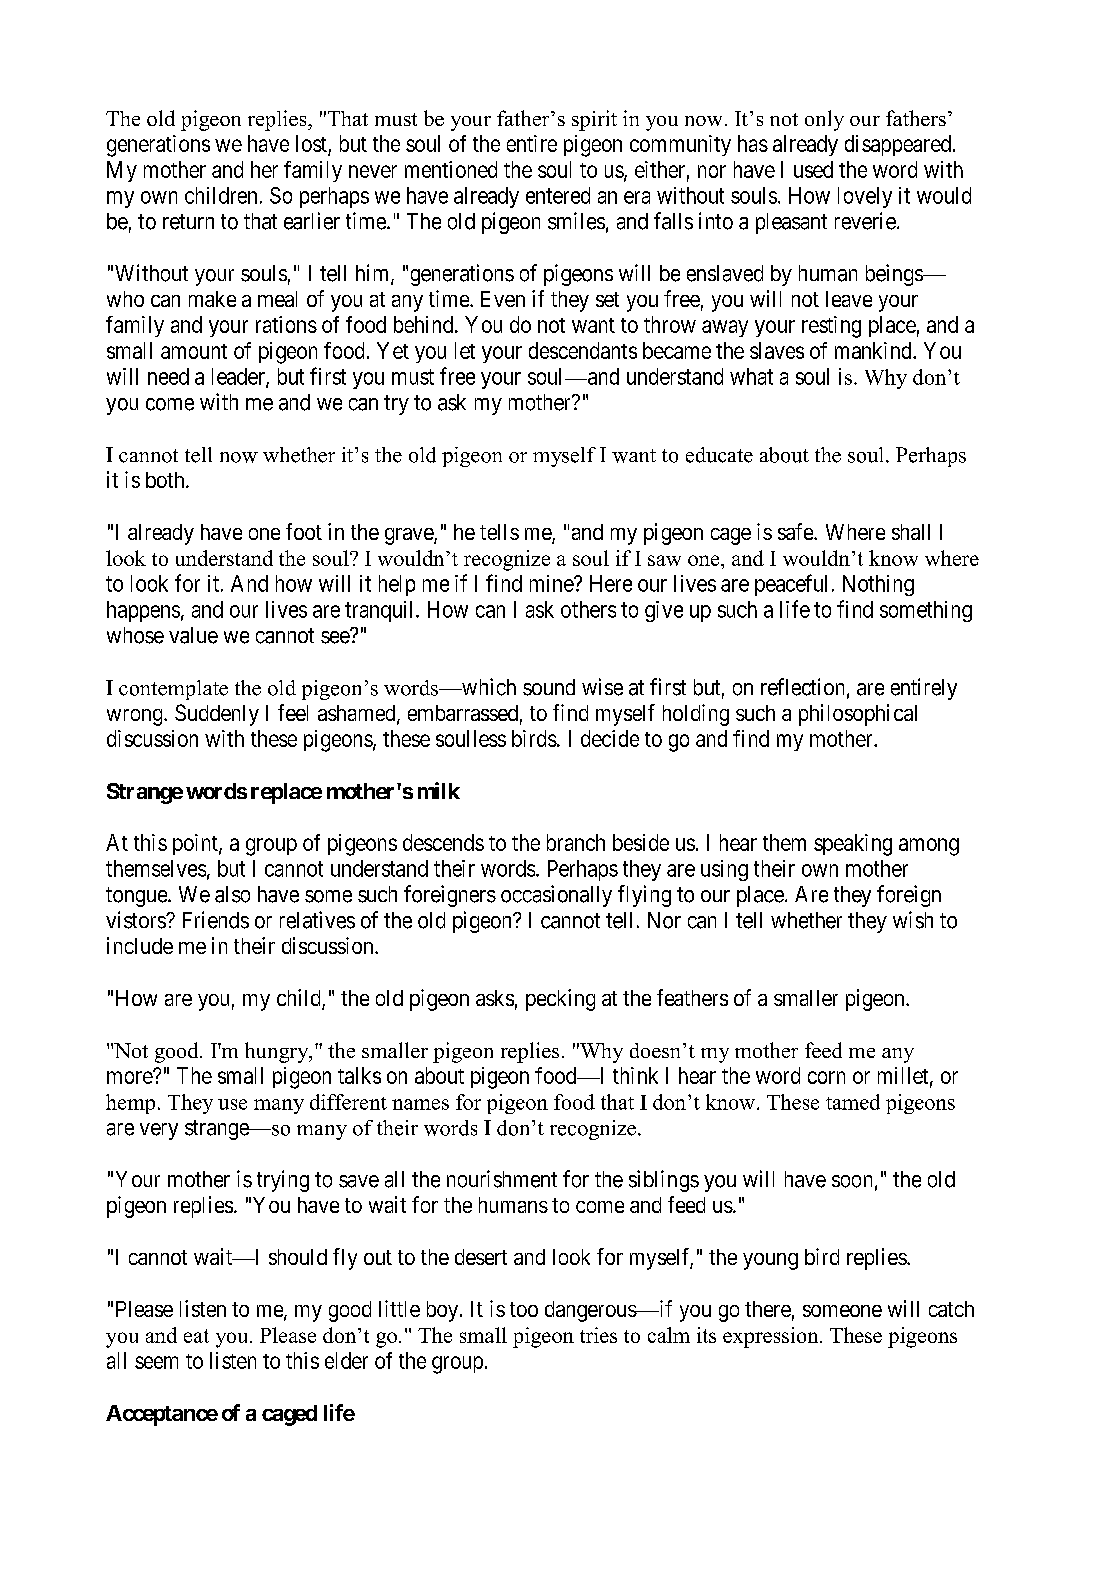  What do you see at coordinates (813, 169) in the image?
I see `used` at bounding box center [813, 169].
